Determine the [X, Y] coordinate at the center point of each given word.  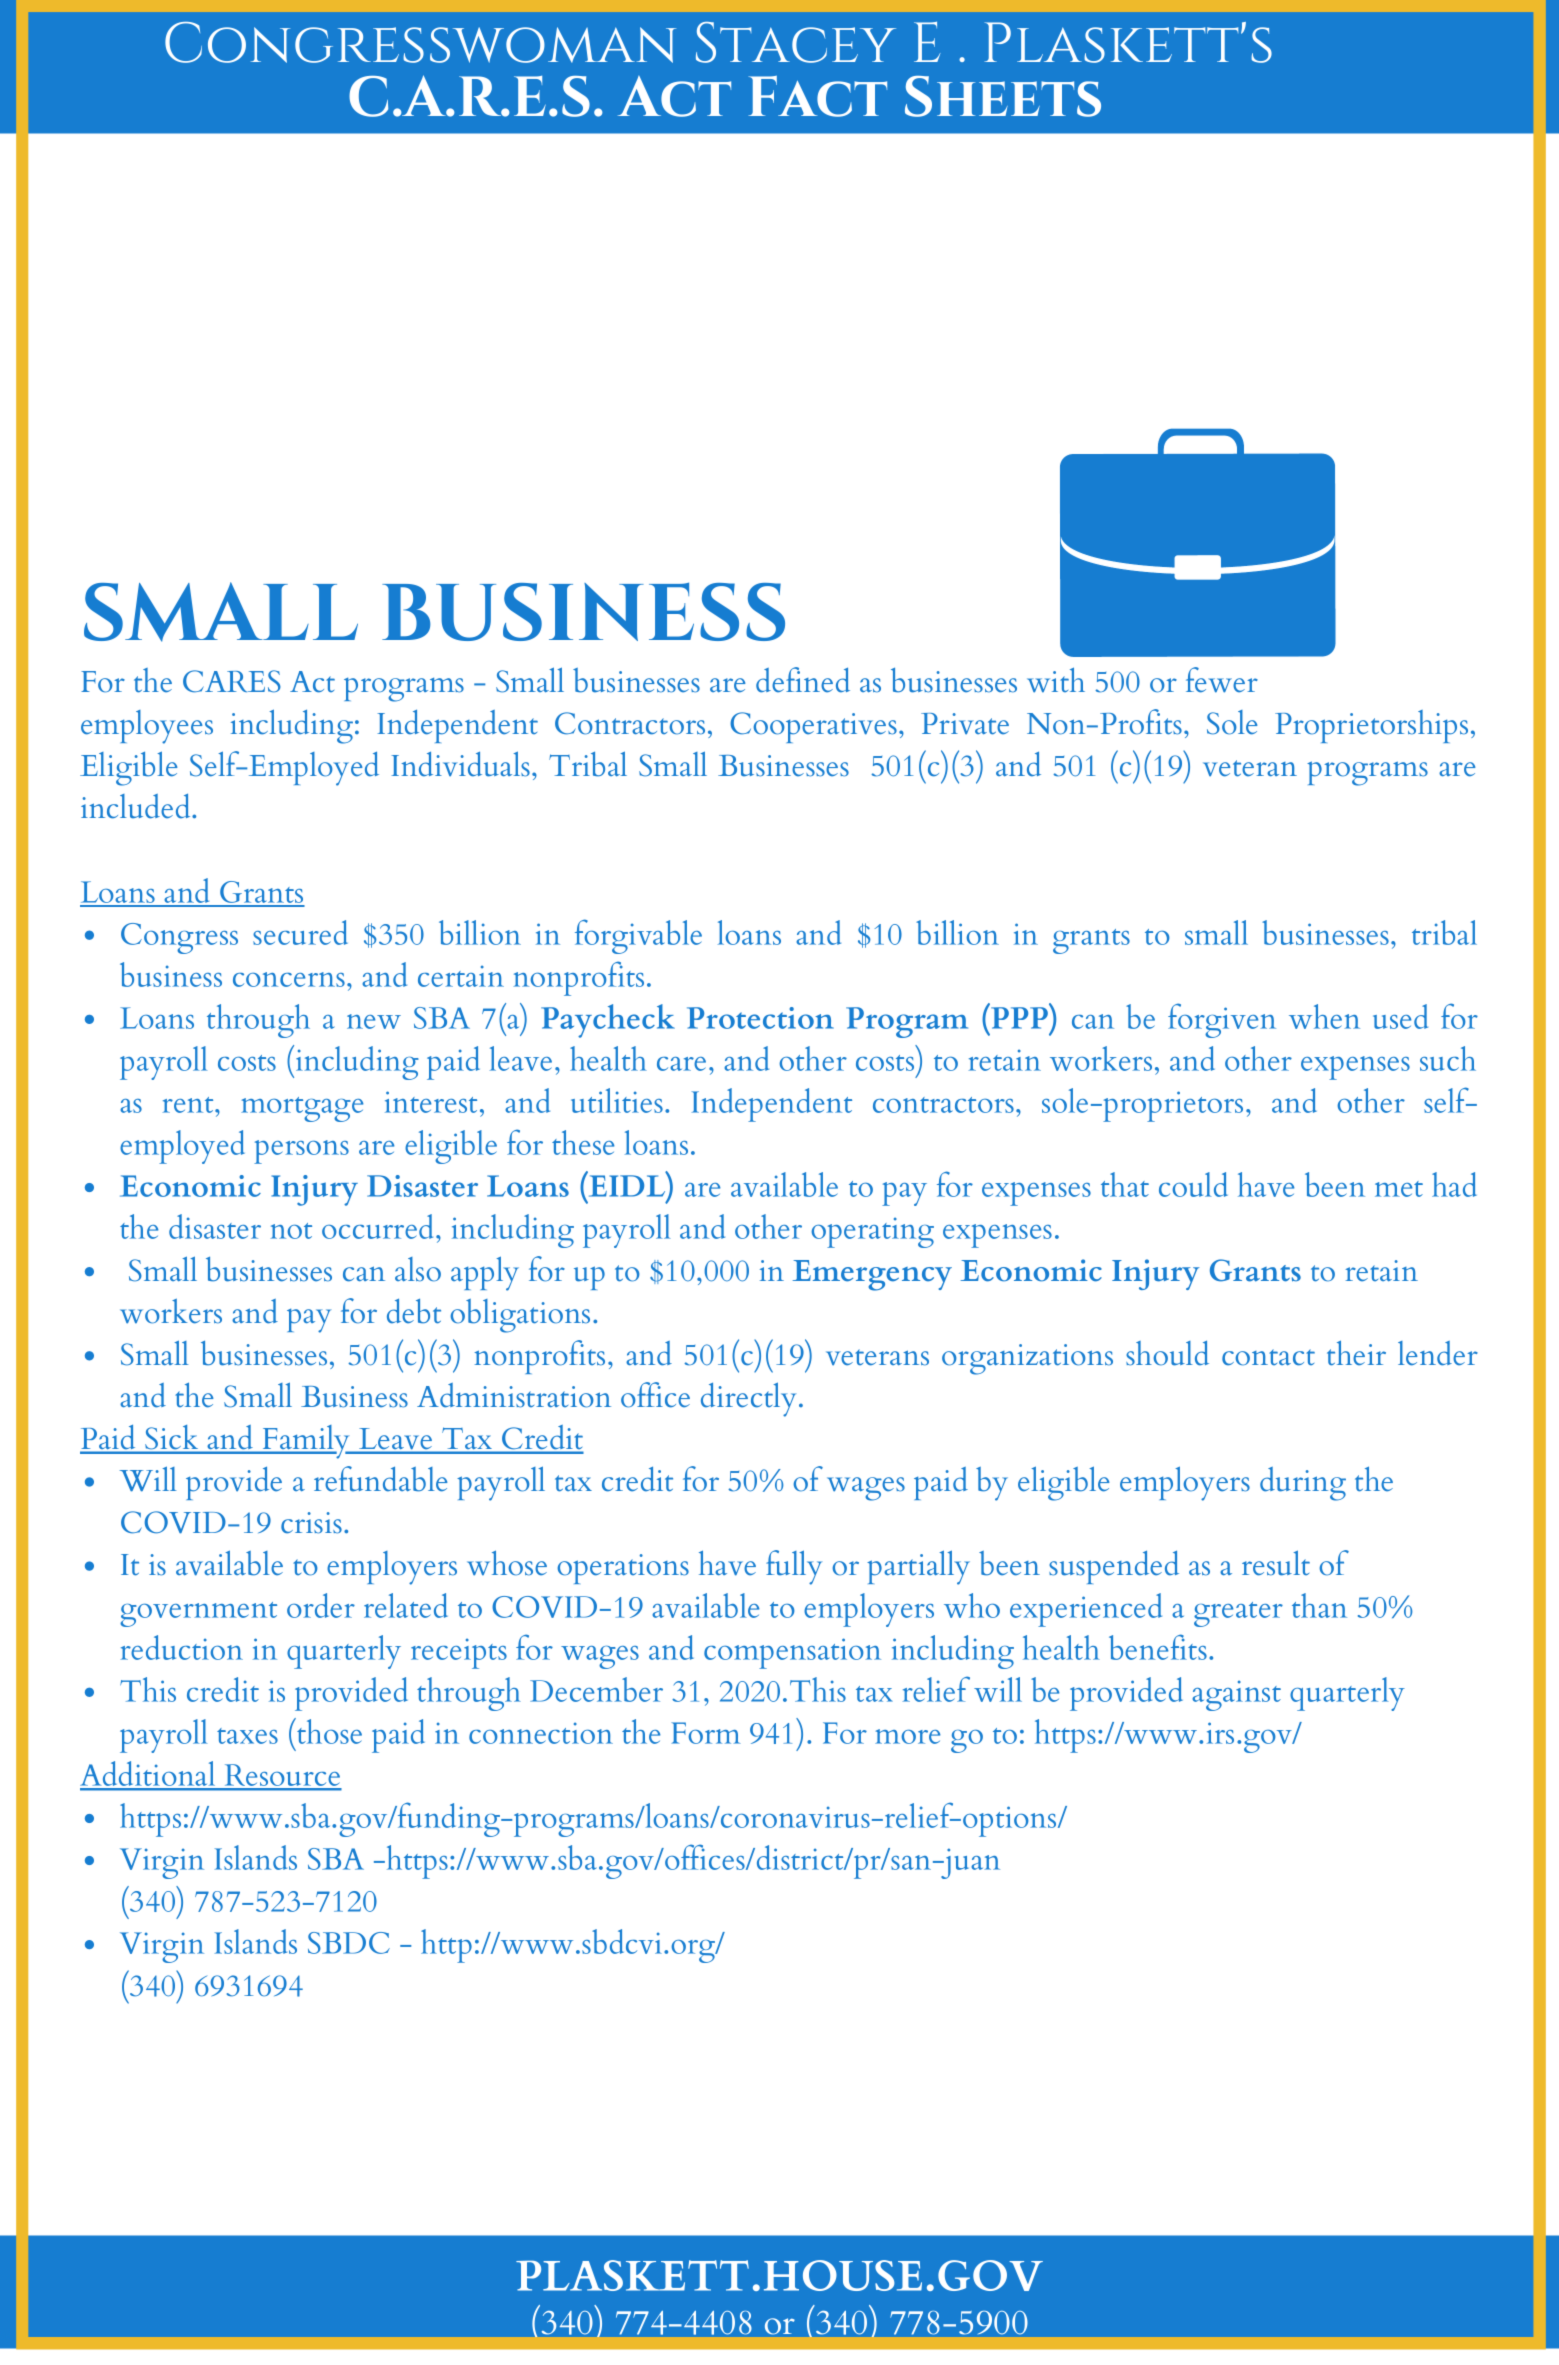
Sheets [1003, 96]
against [1236, 1695]
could [1193, 1184]
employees [147, 727]
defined [803, 680]
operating [872, 1232]
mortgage [302, 1109]
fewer [1222, 680]
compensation [792, 1653]
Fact [818, 96]
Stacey [796, 42]
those [328, 1731]
